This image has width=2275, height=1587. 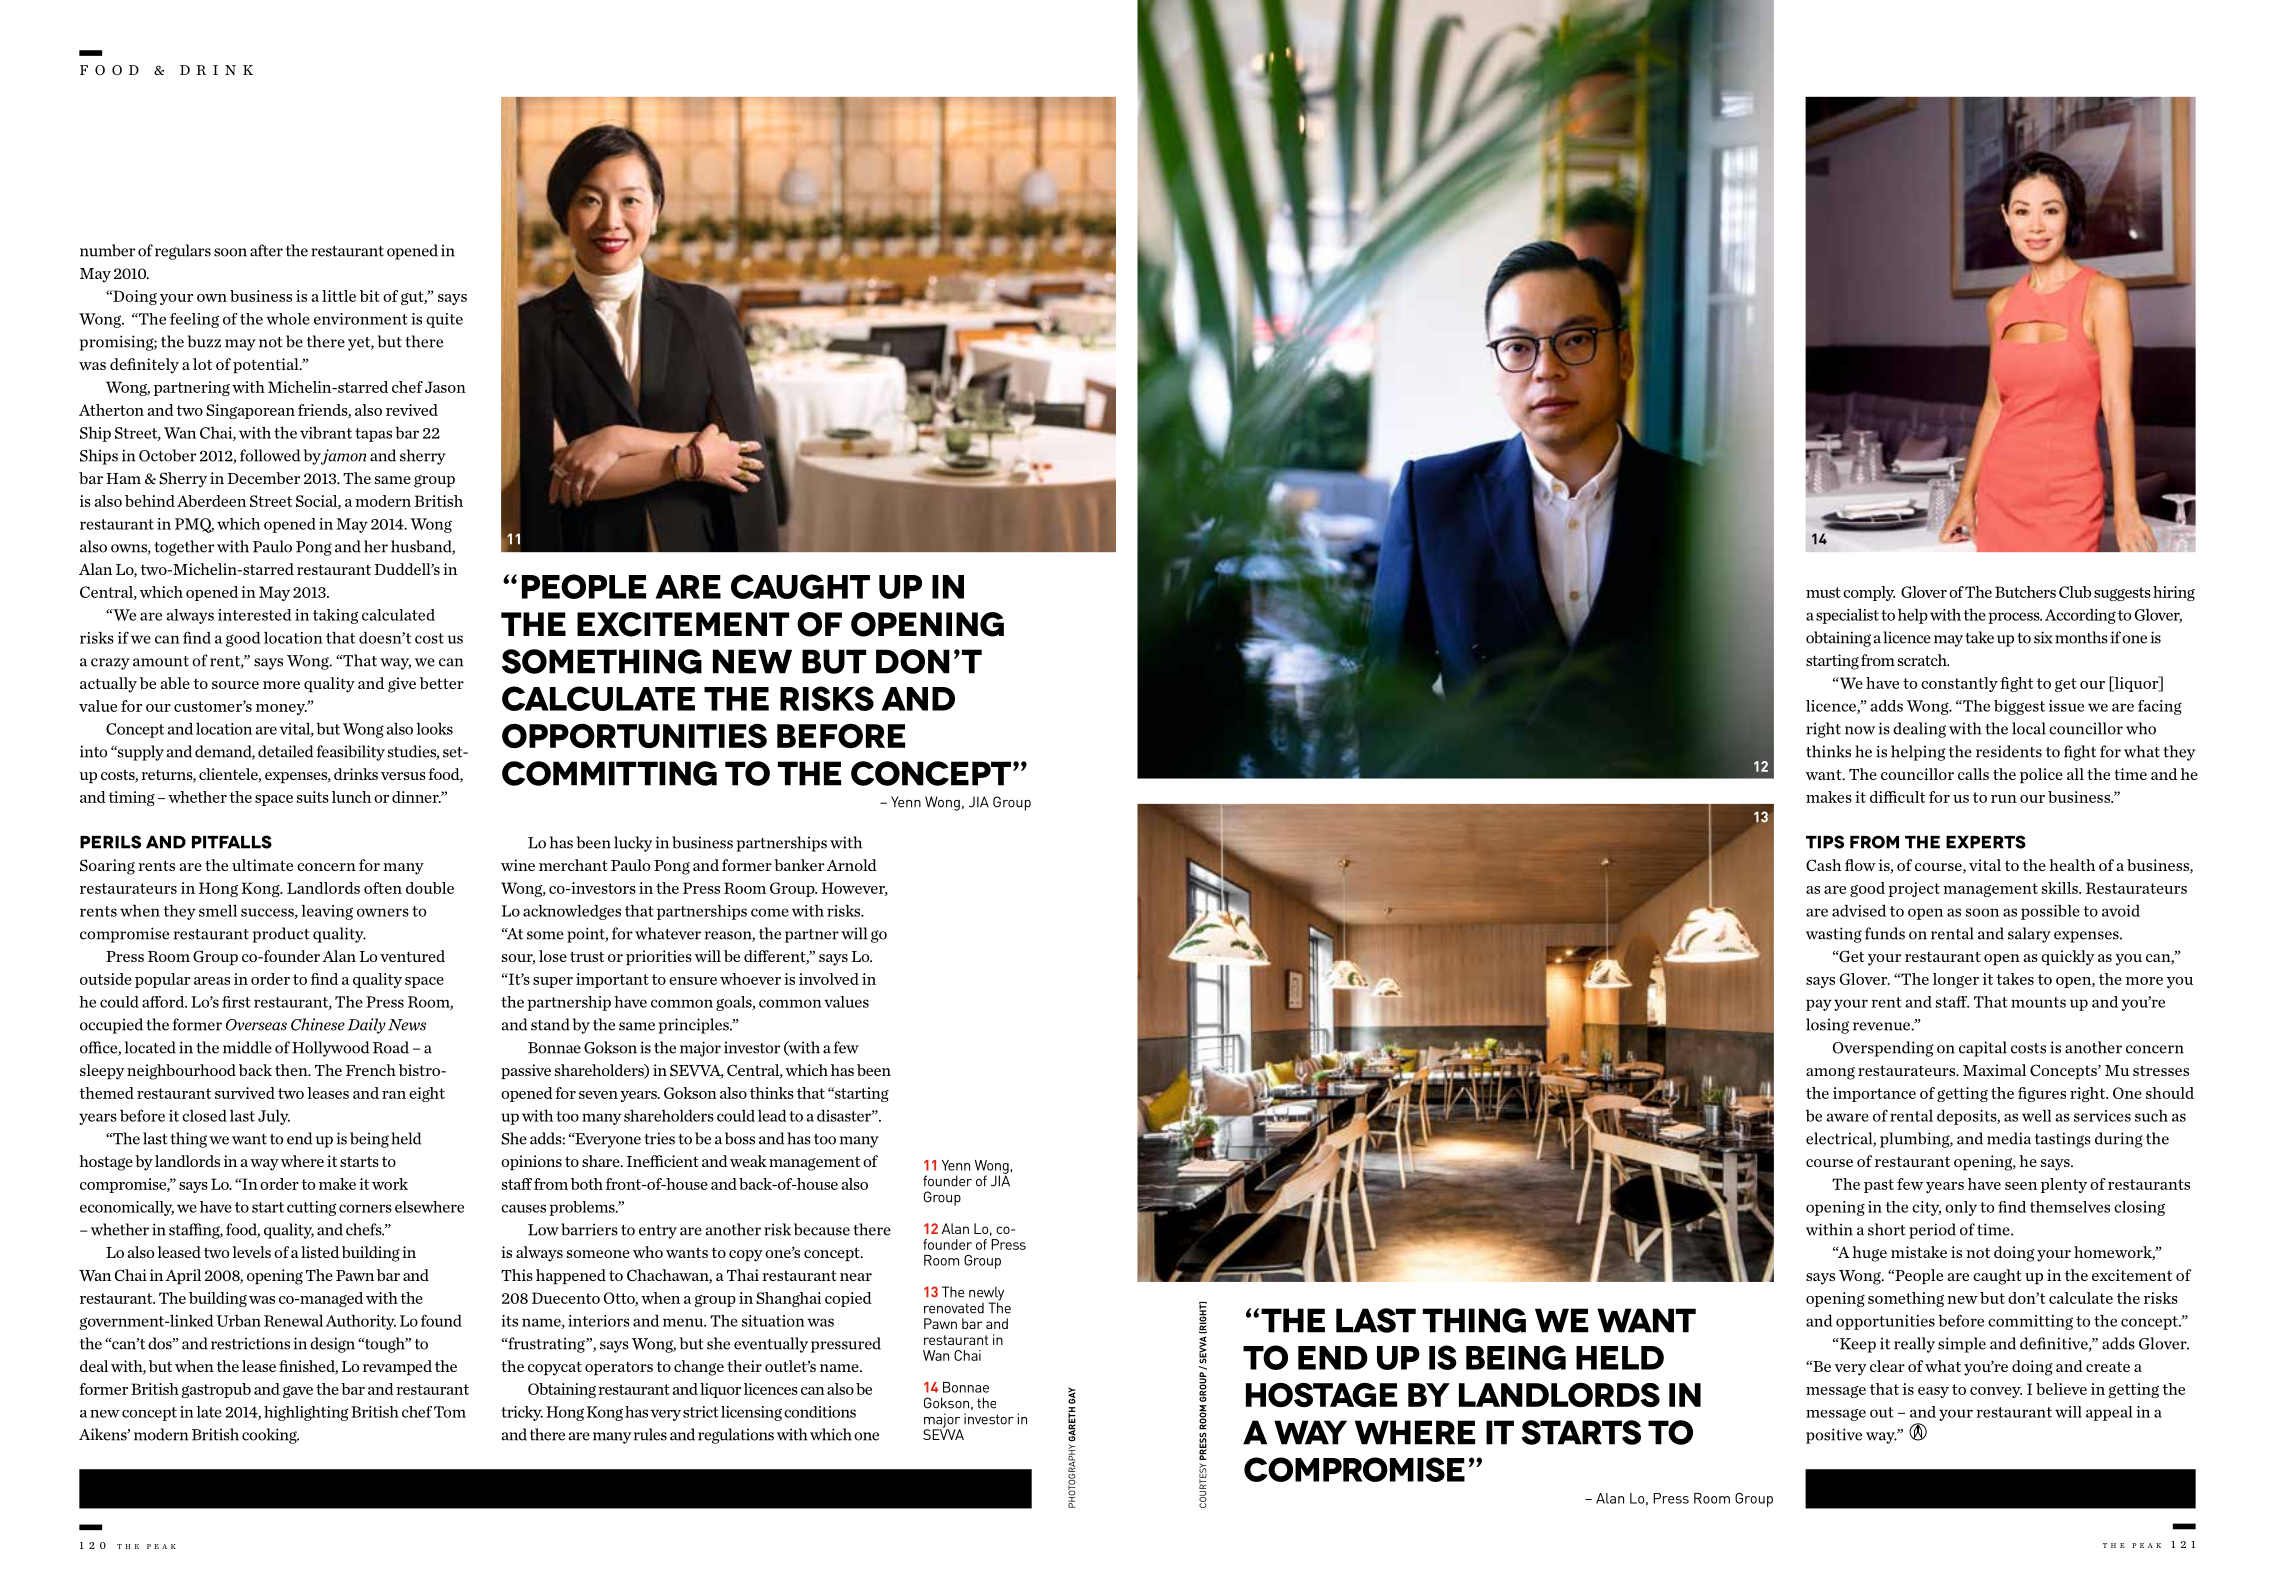 I want to click on Butchers, so click(x=2025, y=592).
